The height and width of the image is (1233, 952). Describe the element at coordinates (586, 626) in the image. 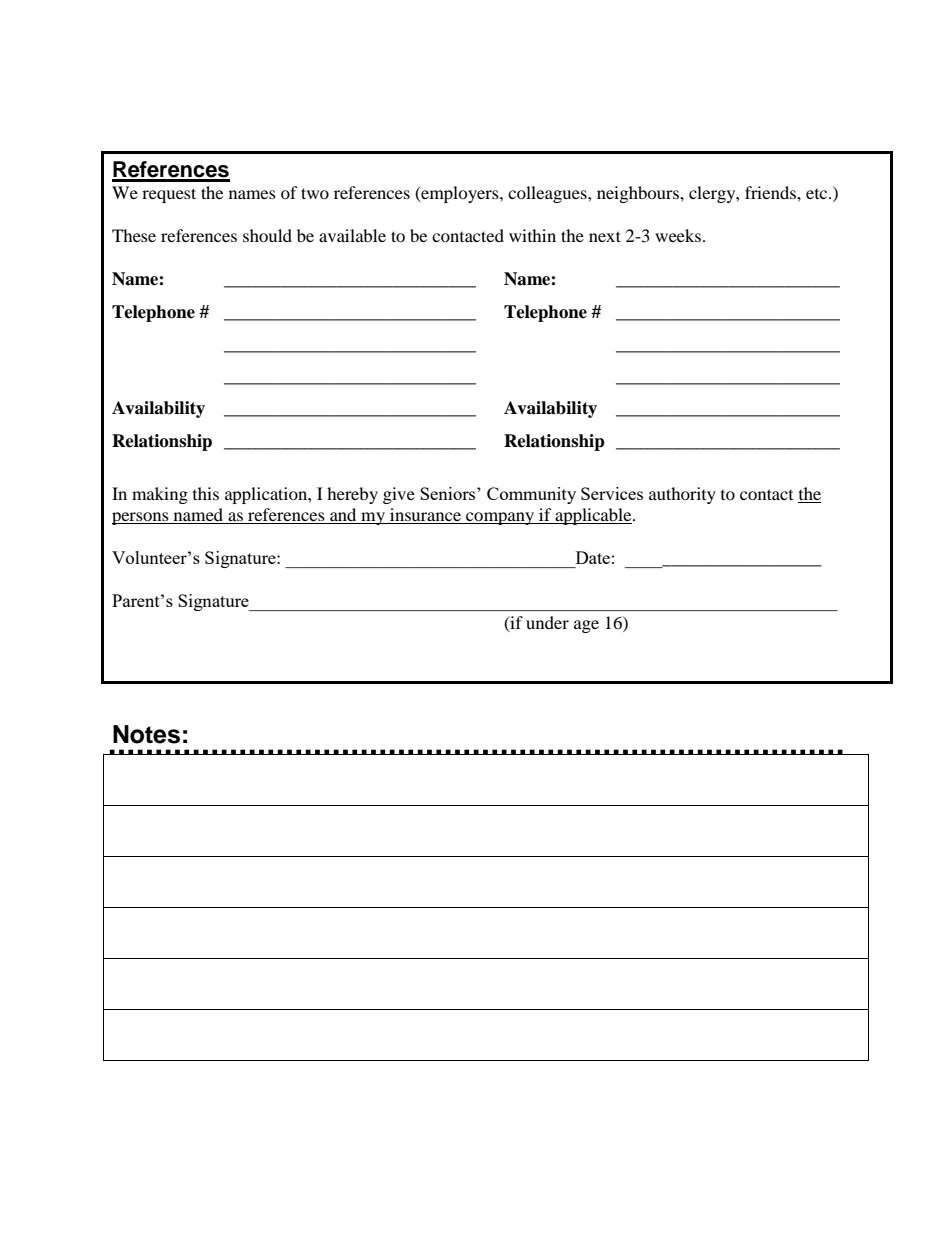

I see `age` at that location.
